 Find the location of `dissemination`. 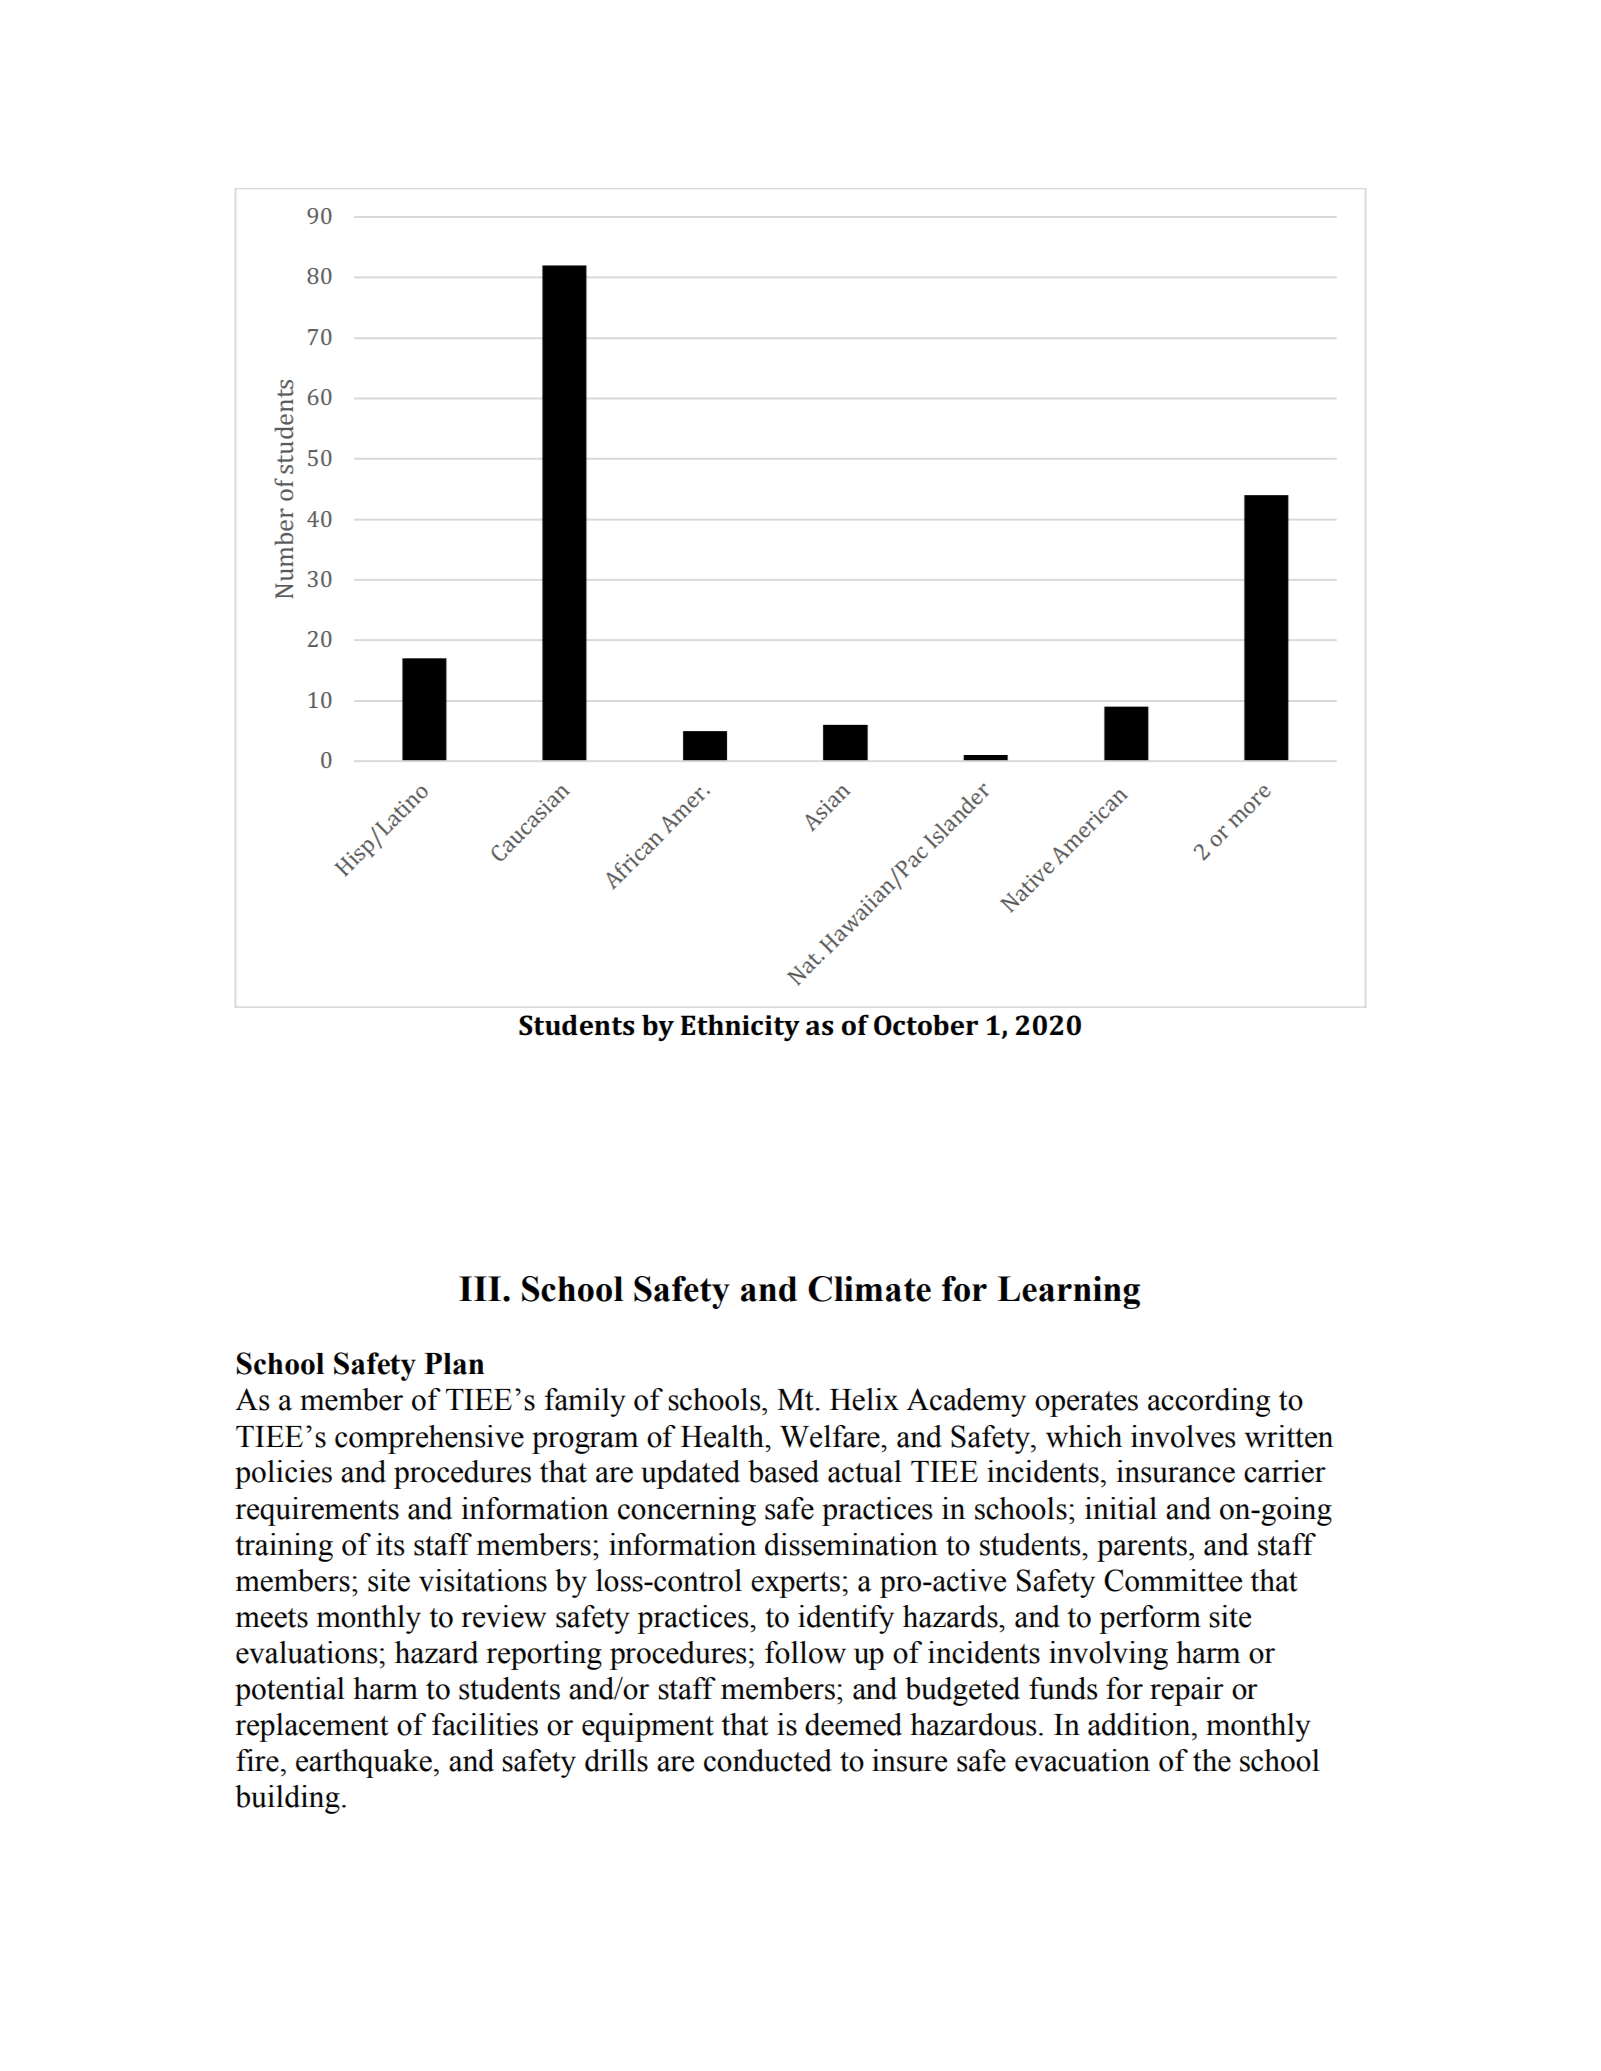

dissemination is located at coordinates (851, 1544).
